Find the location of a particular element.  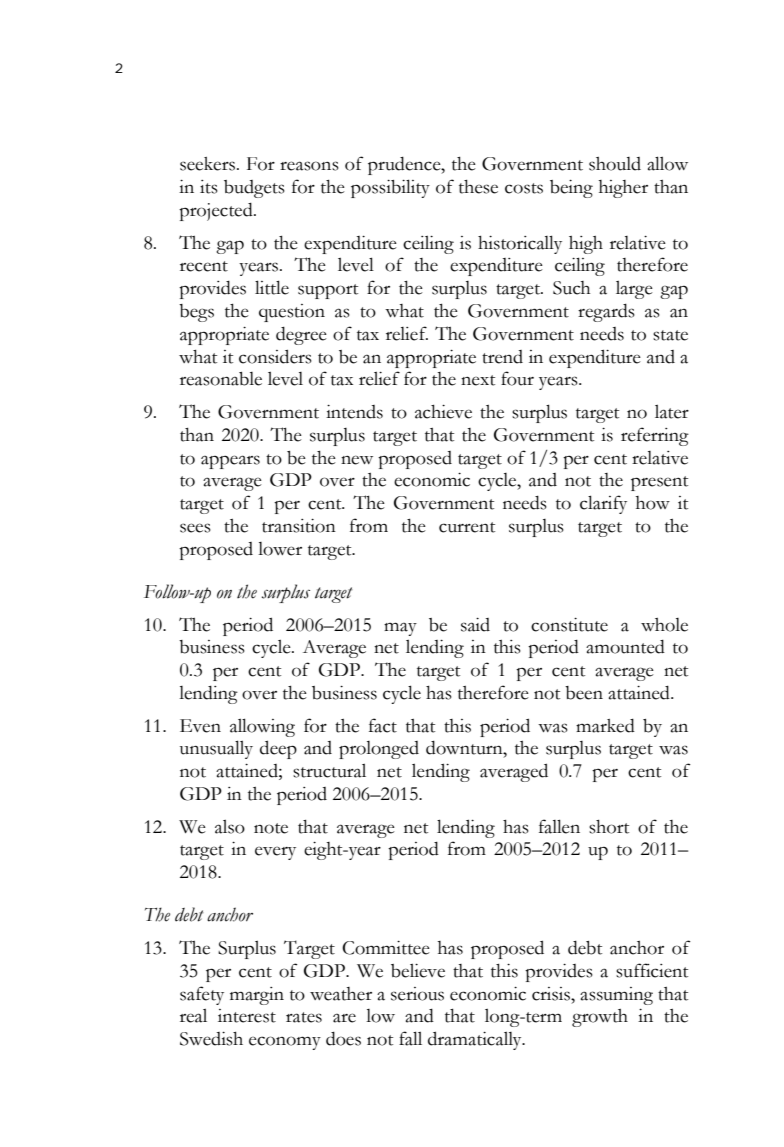

budgets is located at coordinates (254, 189).
